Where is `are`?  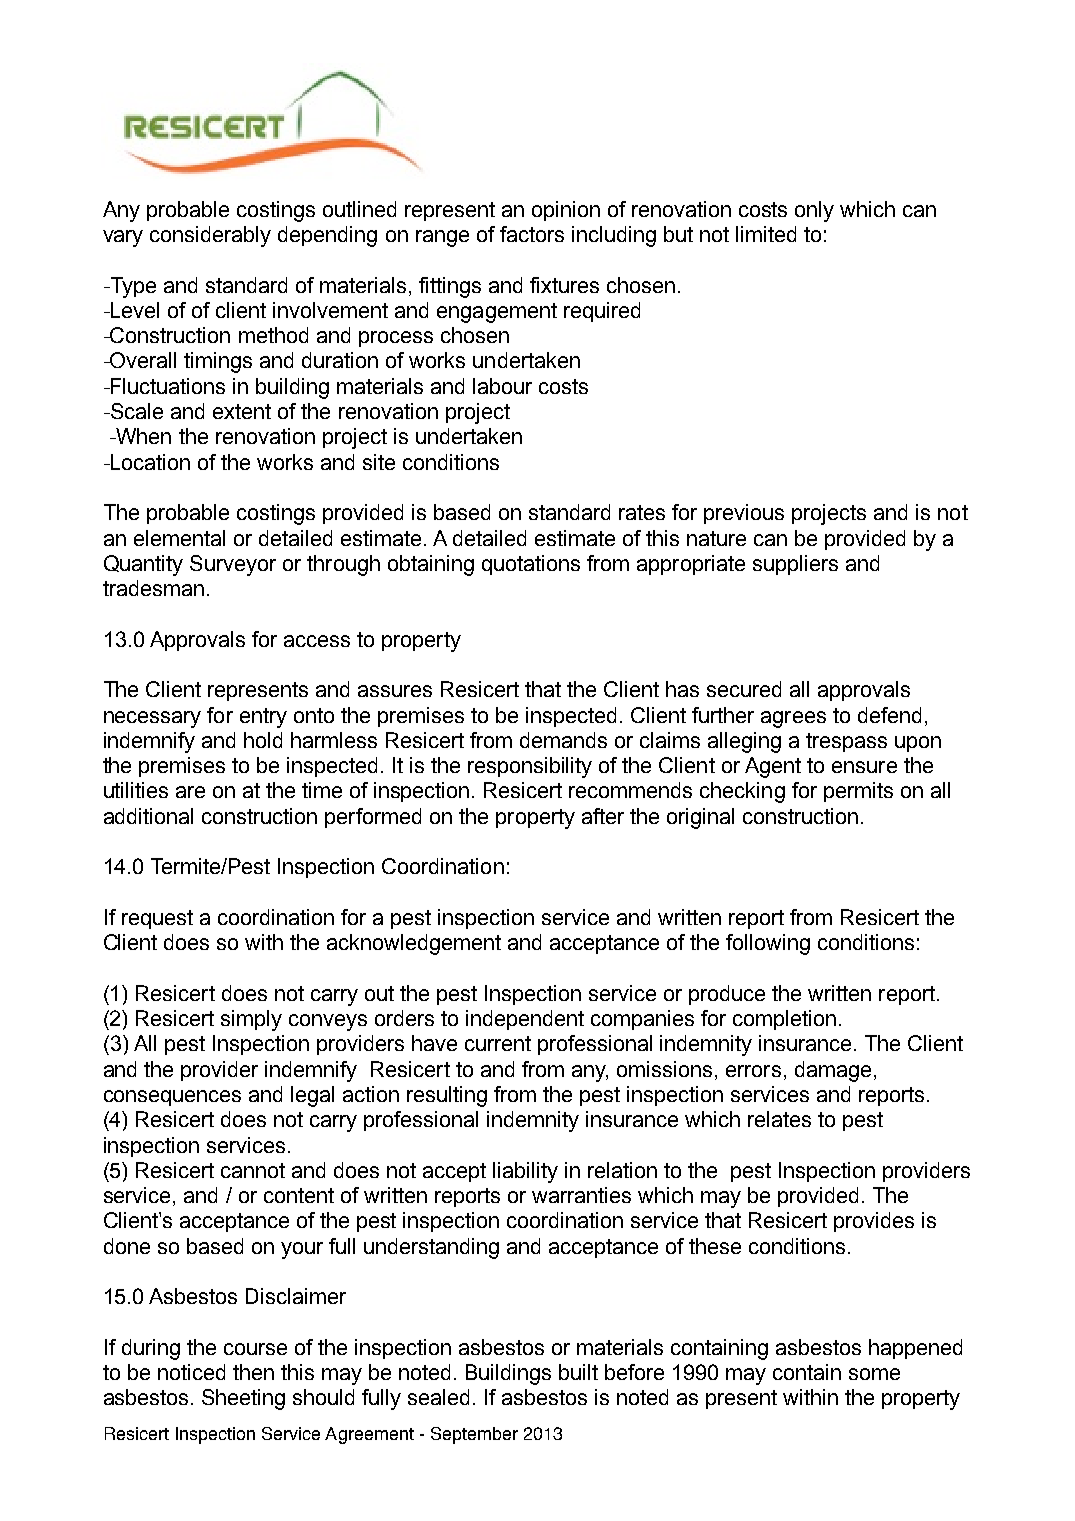 are is located at coordinates (190, 792).
